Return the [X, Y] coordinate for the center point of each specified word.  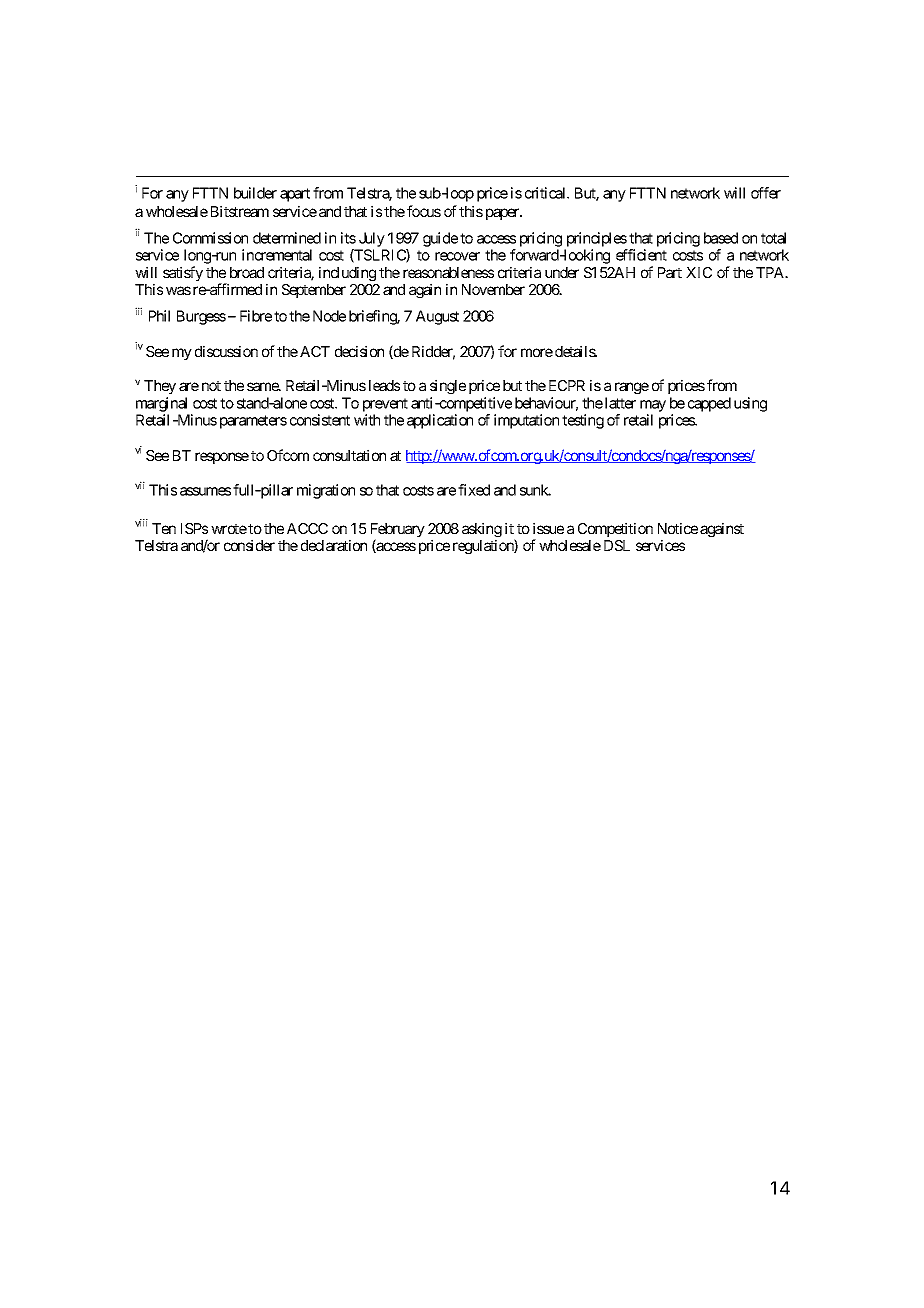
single [448, 386]
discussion [226, 351]
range [632, 388]
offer [766, 193]
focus [424, 211]
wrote [229, 529]
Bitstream [240, 211]
